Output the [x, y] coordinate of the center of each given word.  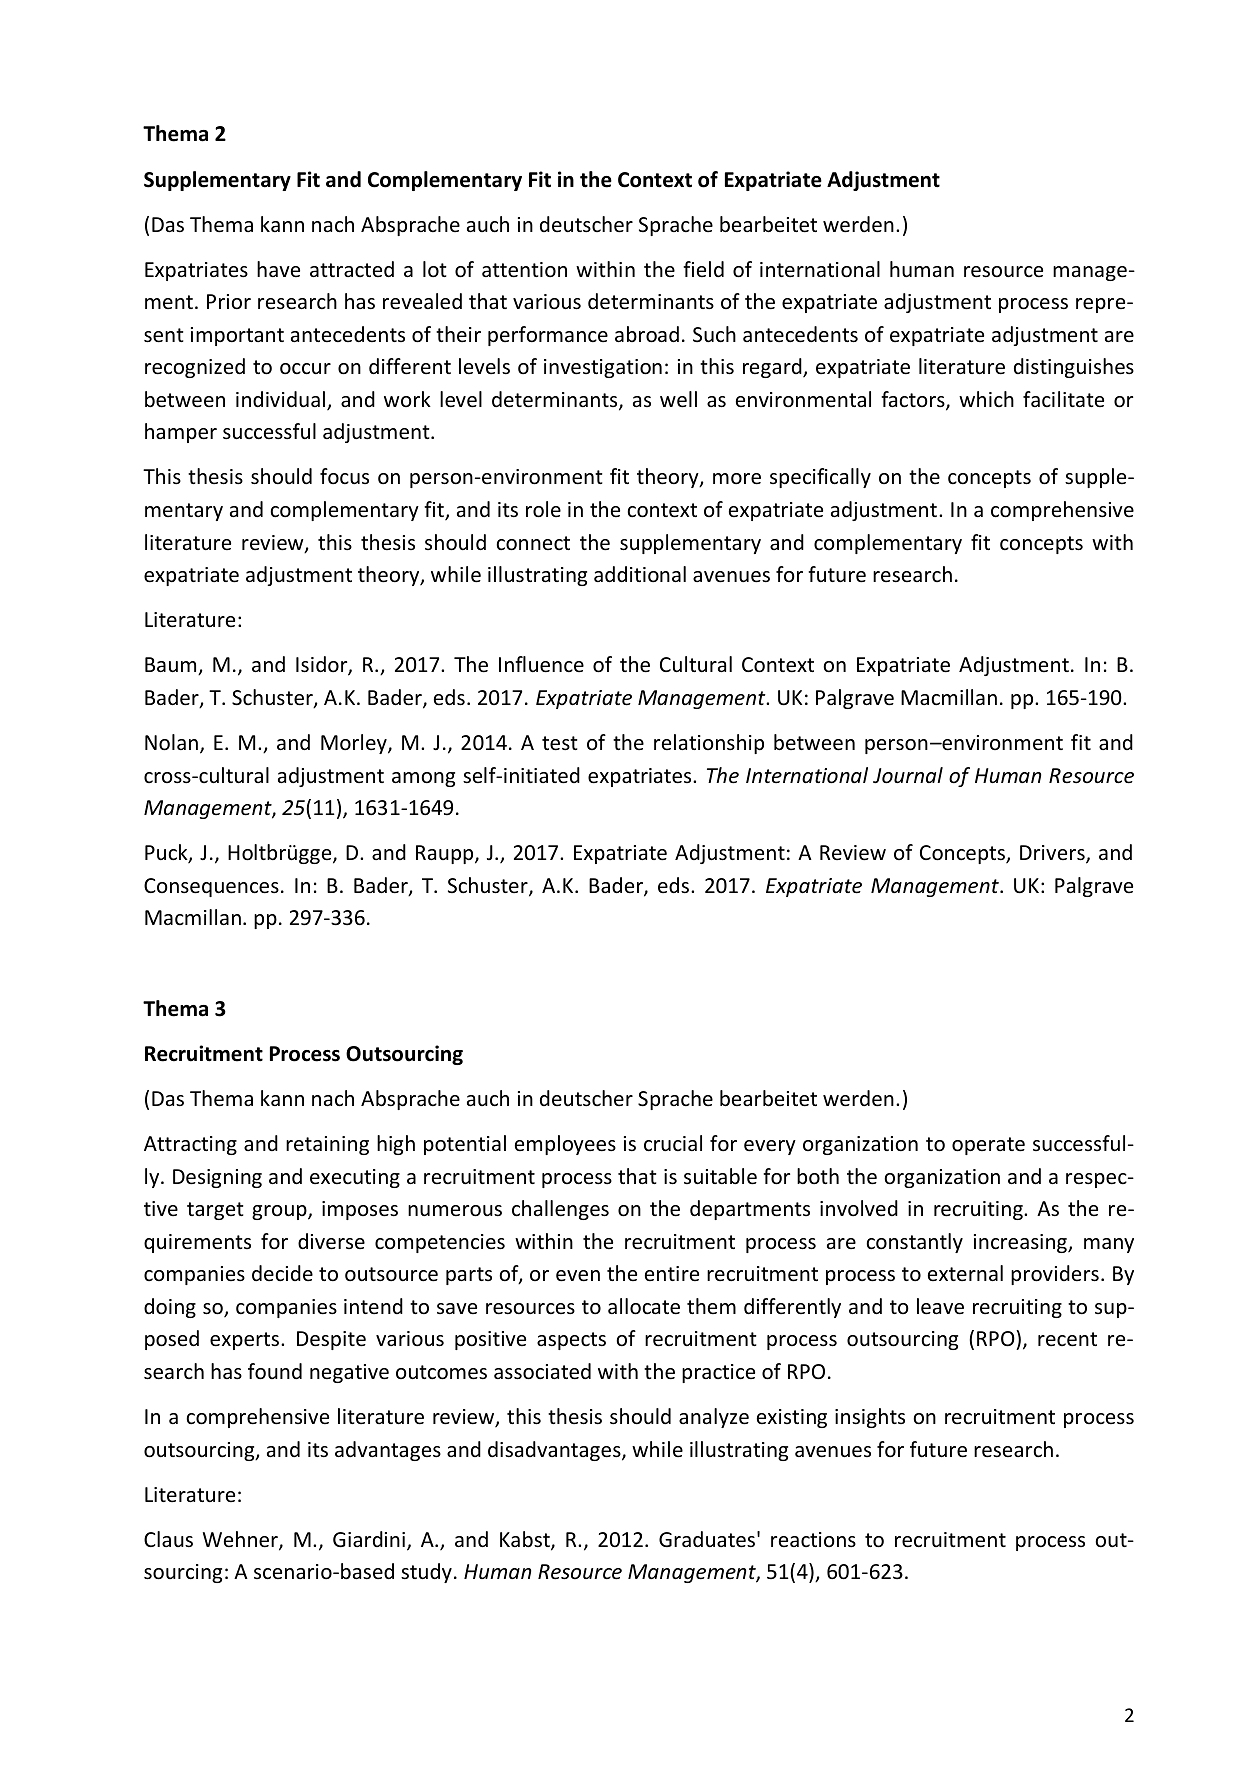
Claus [168, 1539]
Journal [908, 775]
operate [988, 1146]
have [278, 269]
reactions [813, 1539]
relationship [709, 744]
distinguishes [1074, 368]
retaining [327, 1145]
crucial [673, 1143]
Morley [355, 744]
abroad [647, 334]
